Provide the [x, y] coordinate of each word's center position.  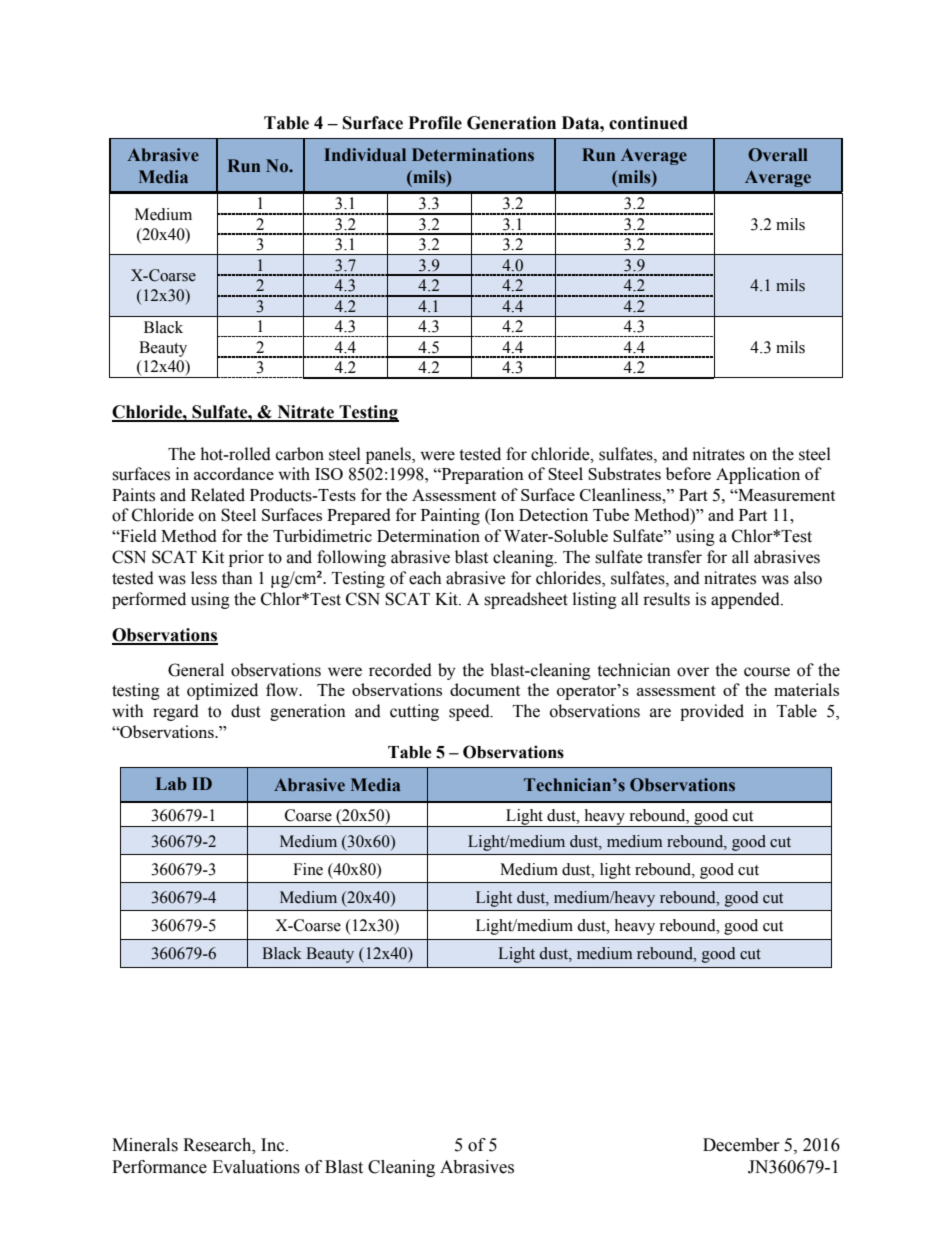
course [767, 672]
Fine [308, 869]
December [741, 1145]
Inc [272, 1145]
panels [389, 455]
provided [712, 712]
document [485, 689]
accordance [234, 473]
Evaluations [256, 1167]
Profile [435, 123]
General [196, 670]
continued [648, 123]
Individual [365, 155]
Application [758, 475]
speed [470, 712]
